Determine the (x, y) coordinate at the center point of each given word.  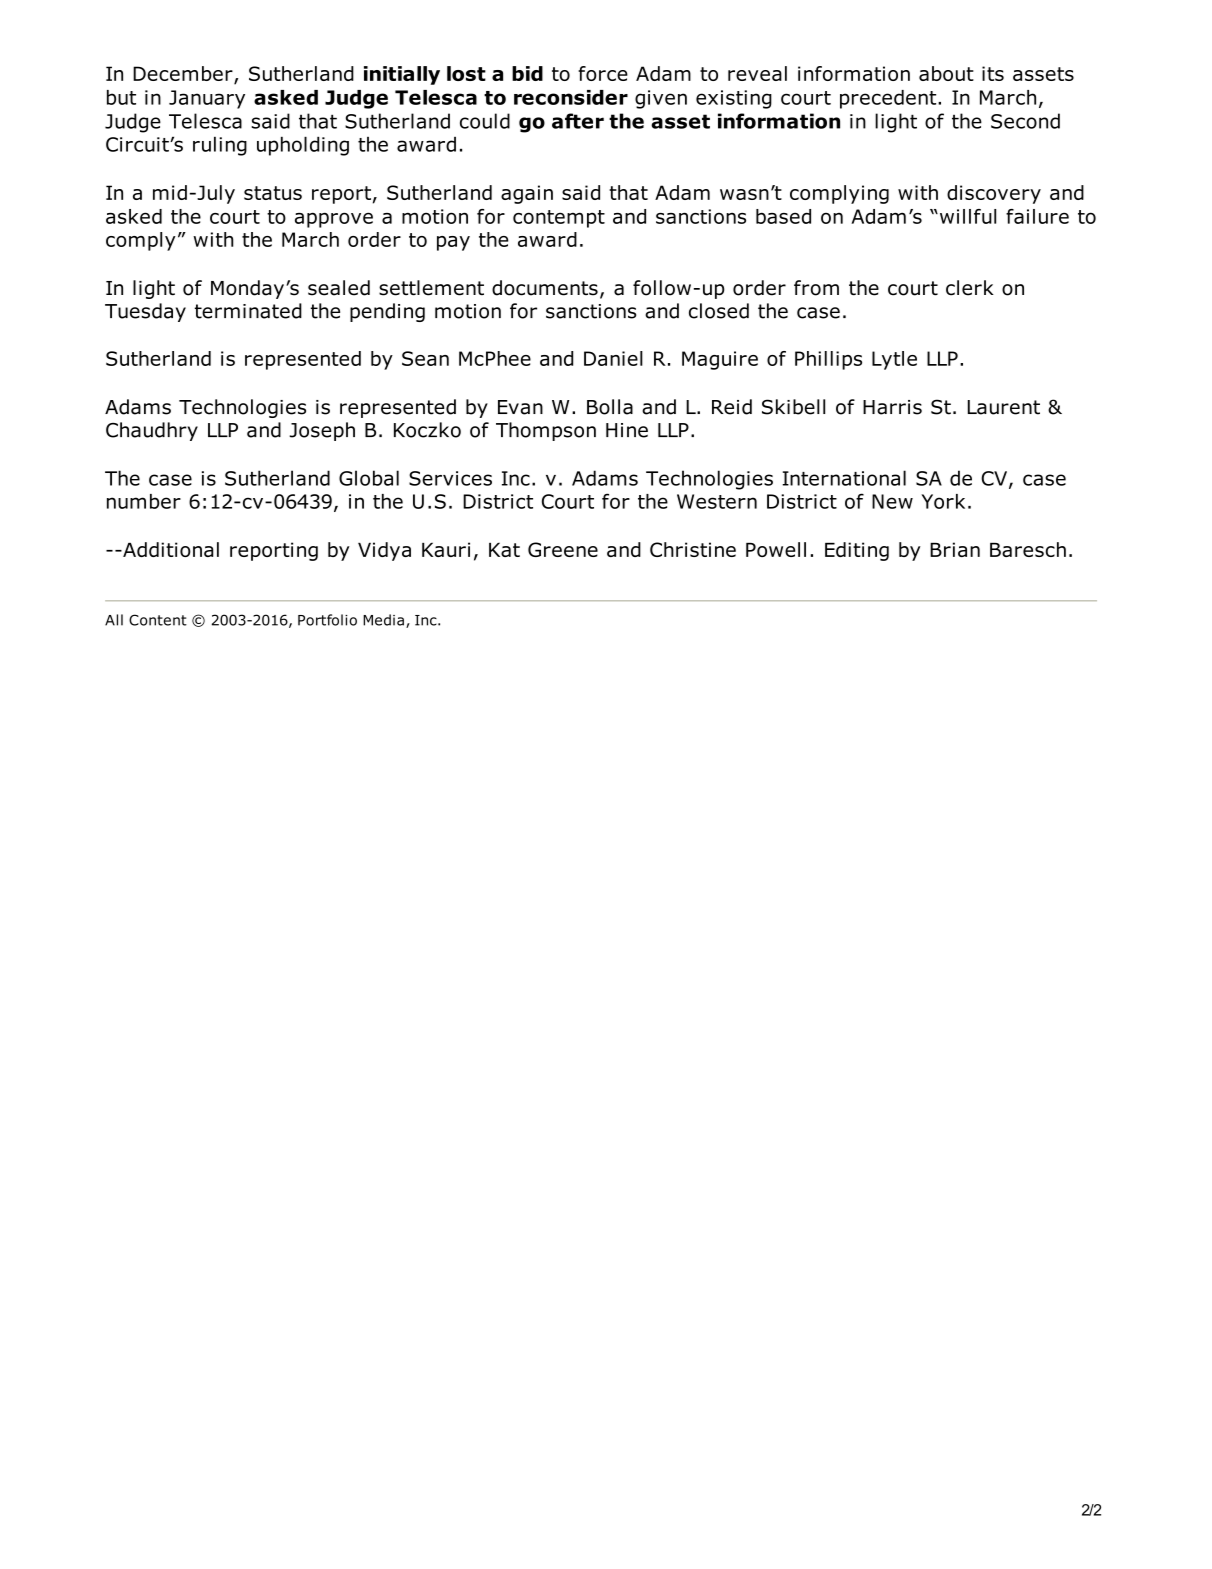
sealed (339, 288)
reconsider (571, 97)
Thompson (546, 431)
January (207, 99)
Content (158, 620)
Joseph (322, 431)
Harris (892, 407)
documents (545, 288)
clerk (970, 288)
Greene (563, 549)
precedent (888, 99)
